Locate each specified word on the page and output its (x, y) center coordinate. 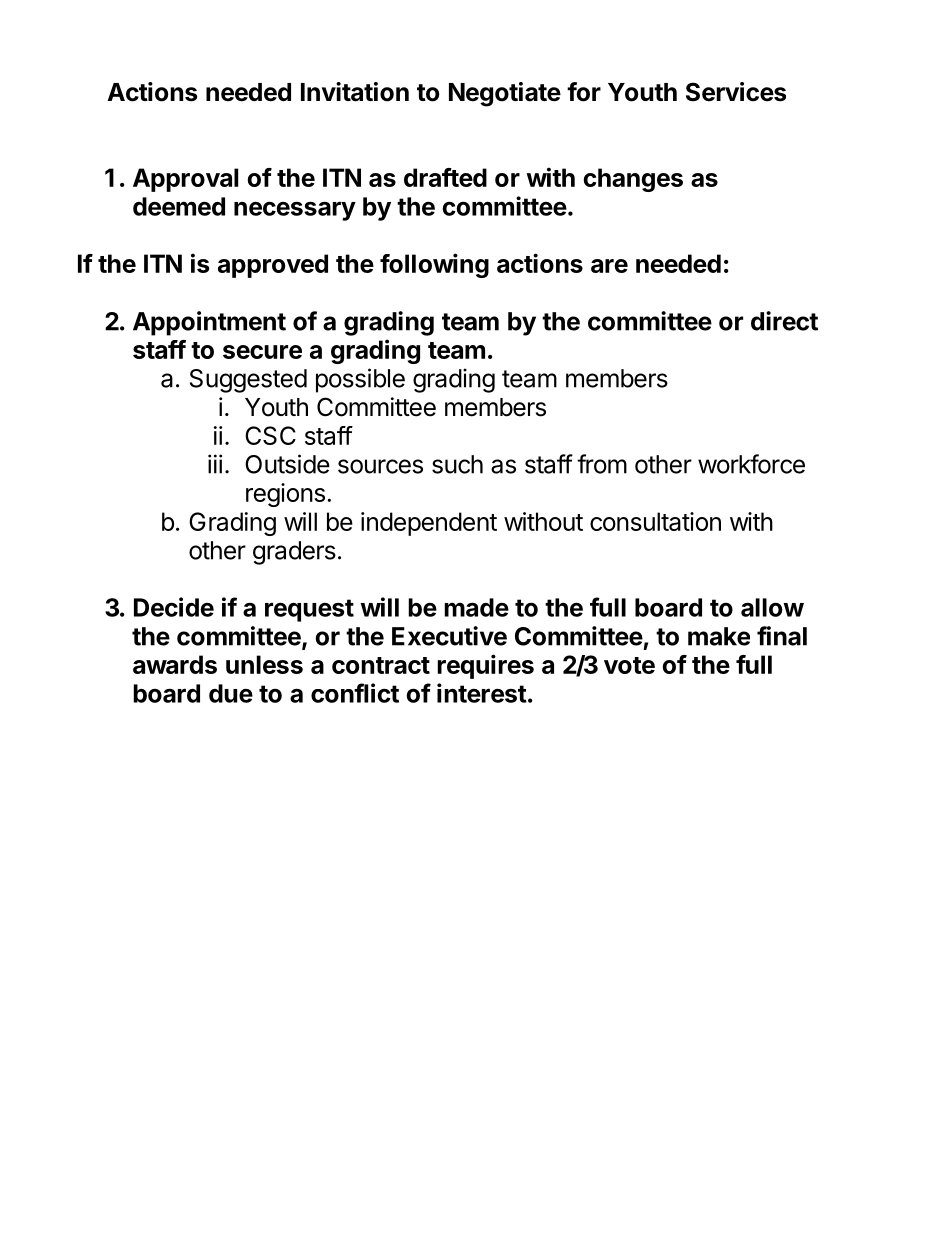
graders (294, 553)
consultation (655, 521)
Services (736, 92)
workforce (751, 464)
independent (429, 524)
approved (273, 266)
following (434, 265)
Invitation (355, 92)
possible (360, 380)
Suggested (248, 381)
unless (264, 664)
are (609, 266)
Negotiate (505, 94)
